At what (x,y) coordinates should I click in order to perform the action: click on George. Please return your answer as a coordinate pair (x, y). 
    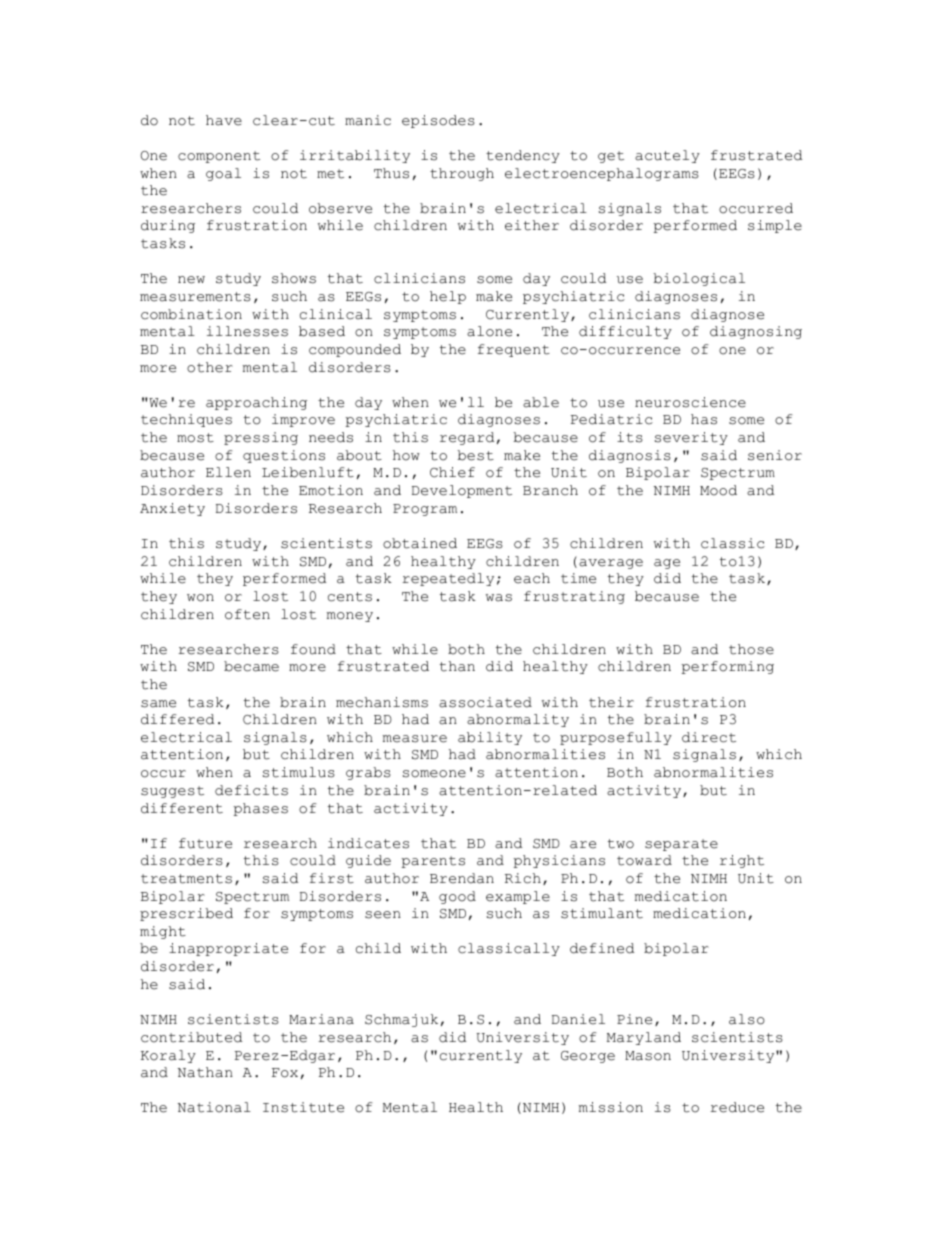
    Looking at the image, I should click on (588, 1057).
